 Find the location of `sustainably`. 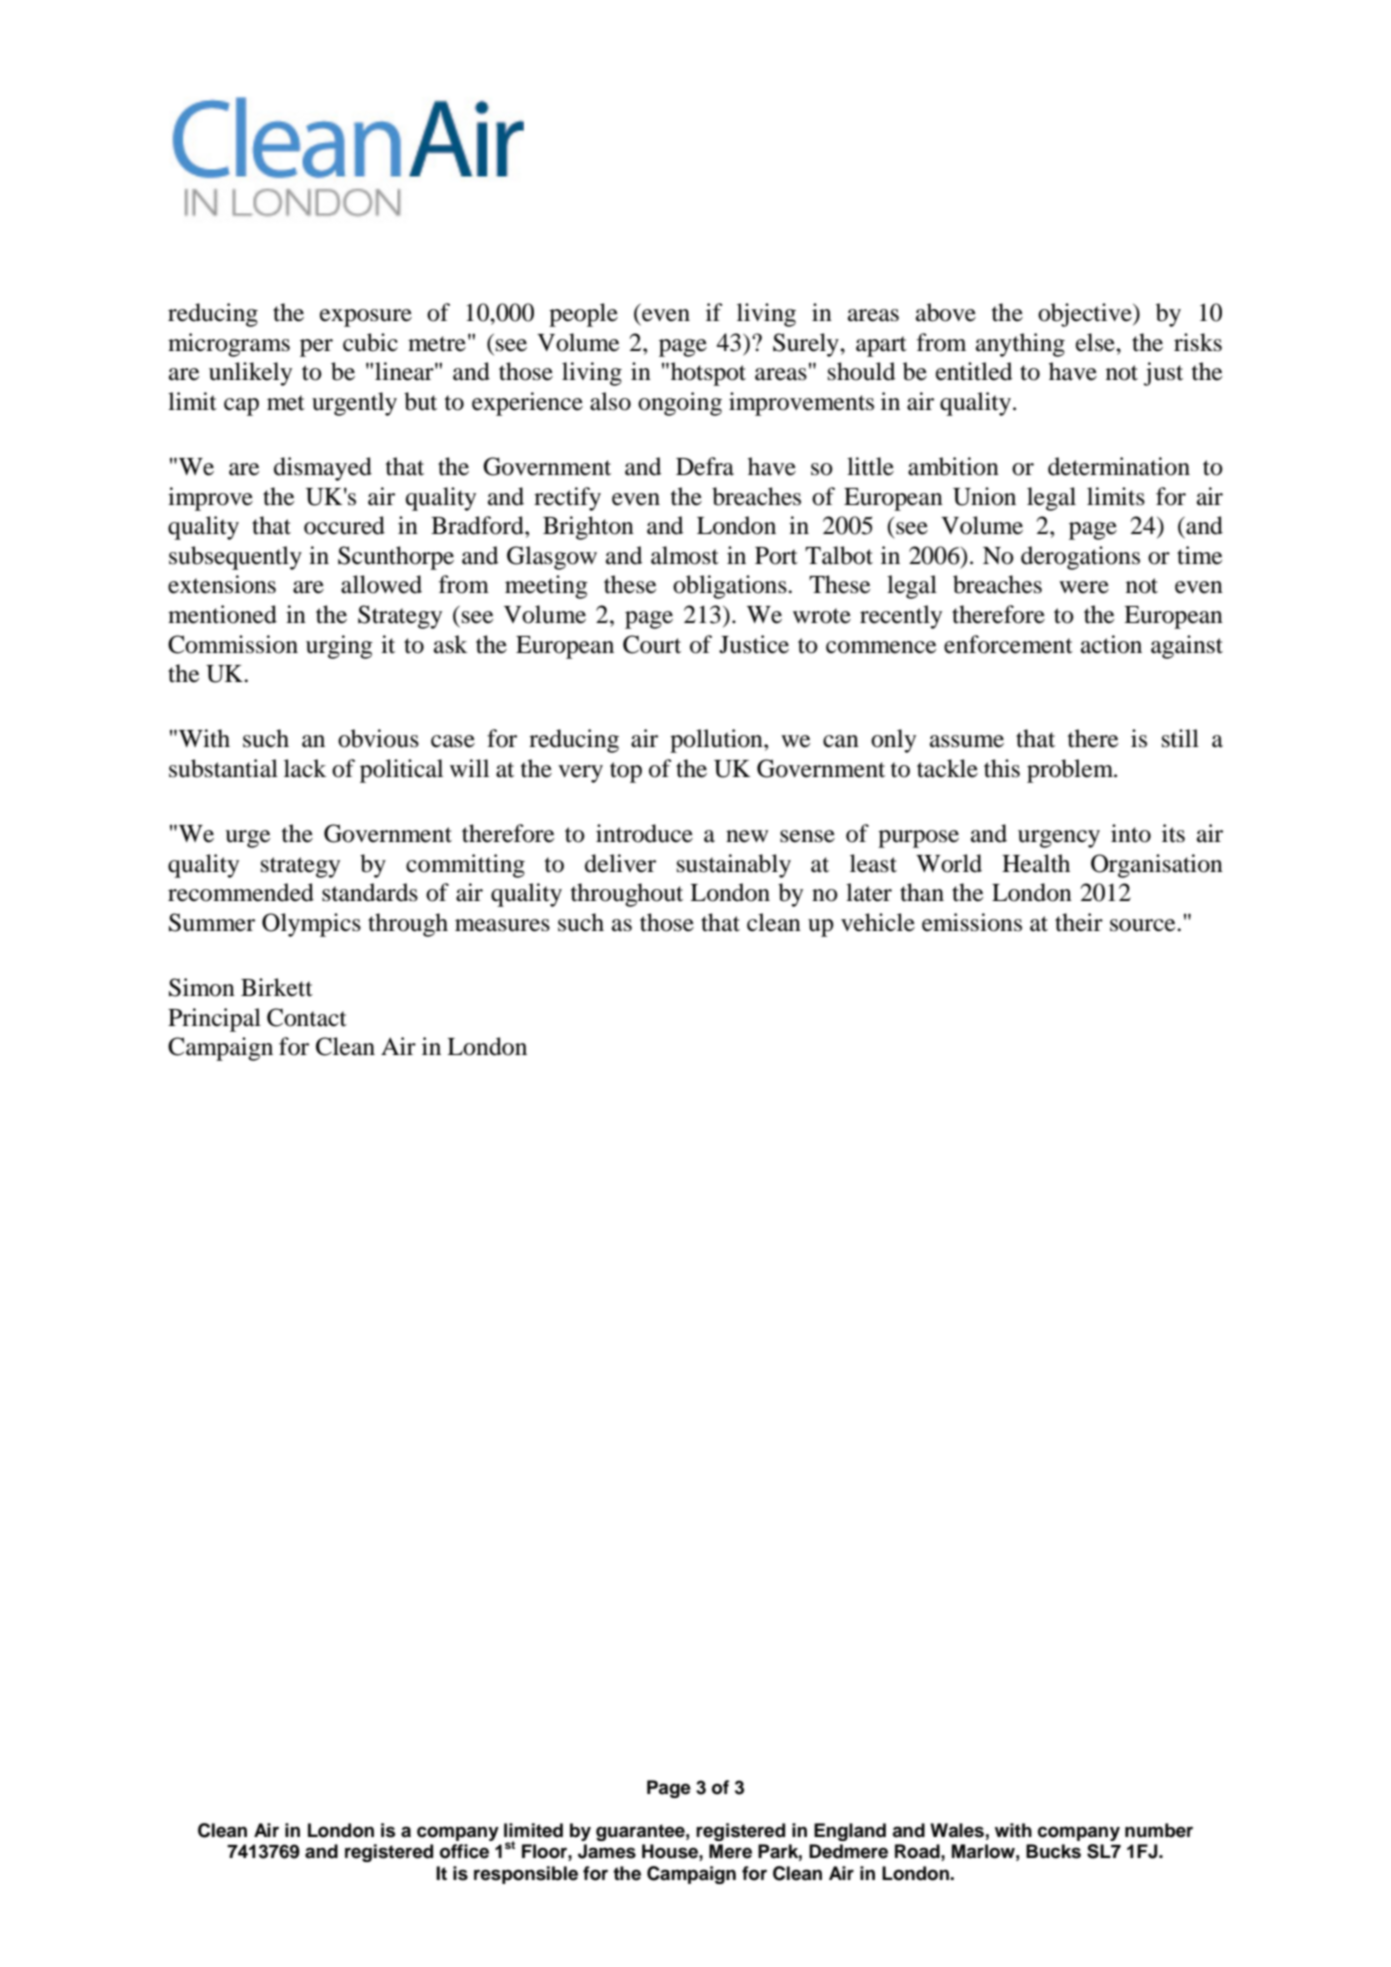

sustainably is located at coordinates (734, 866).
